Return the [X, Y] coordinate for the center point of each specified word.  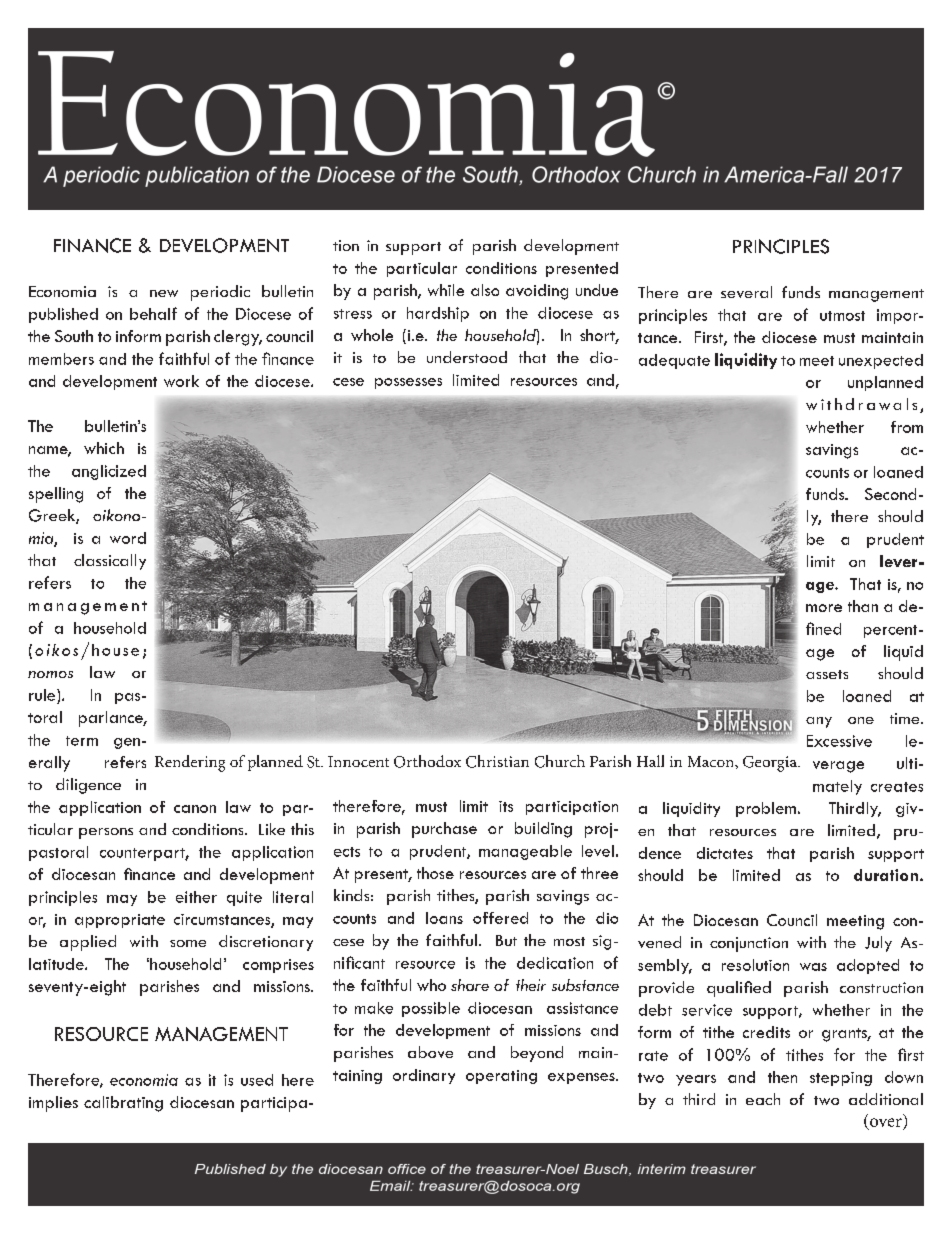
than [863, 606]
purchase [444, 830]
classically [110, 562]
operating [501, 1077]
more [824, 608]
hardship [438, 314]
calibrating [123, 1104]
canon [195, 809]
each [763, 1099]
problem [766, 809]
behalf [153, 313]
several [746, 292]
